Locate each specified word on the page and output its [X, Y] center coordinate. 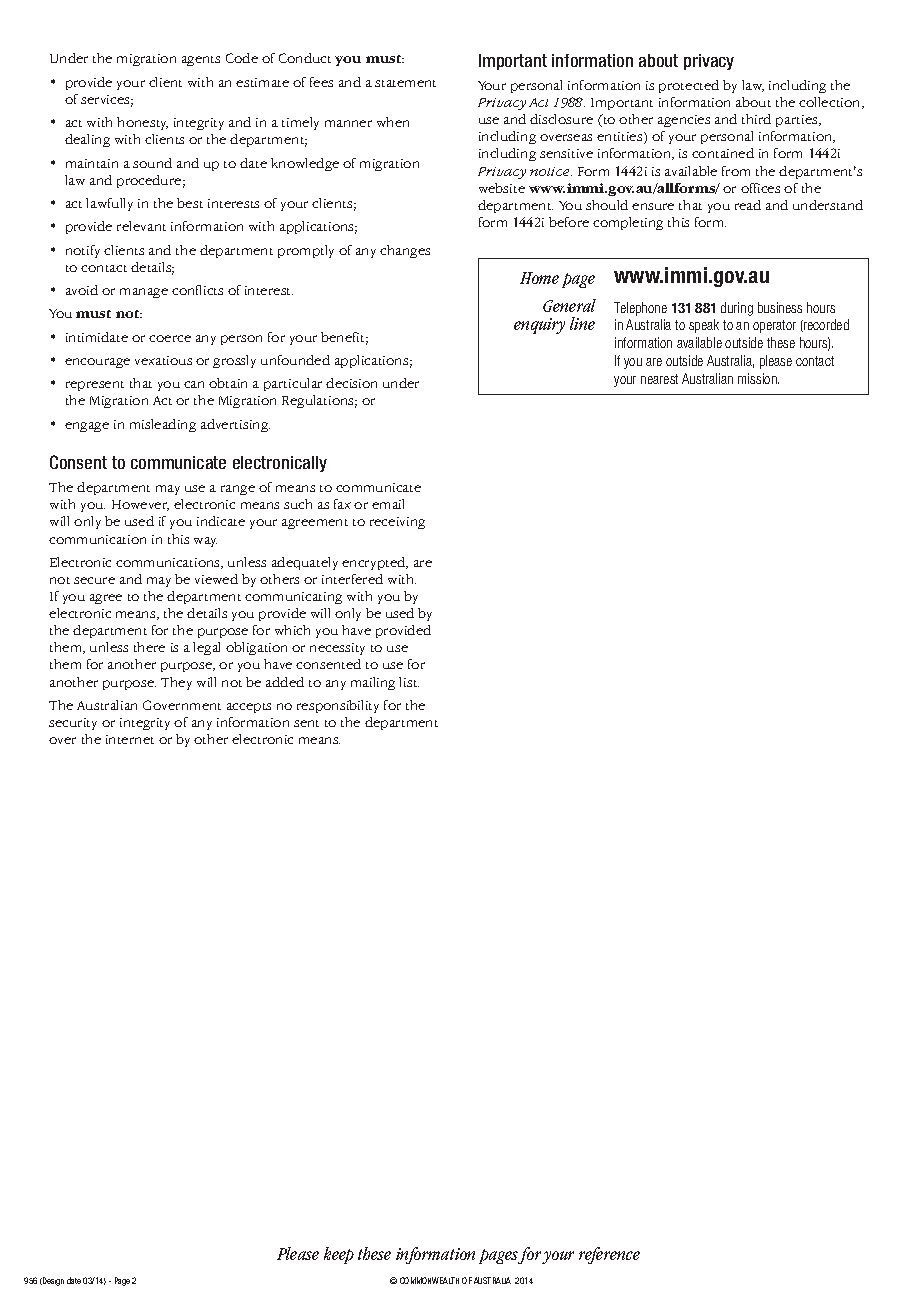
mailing [373, 683]
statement [405, 83]
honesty [142, 123]
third [756, 119]
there [149, 647]
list [409, 682]
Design [52, 1281]
